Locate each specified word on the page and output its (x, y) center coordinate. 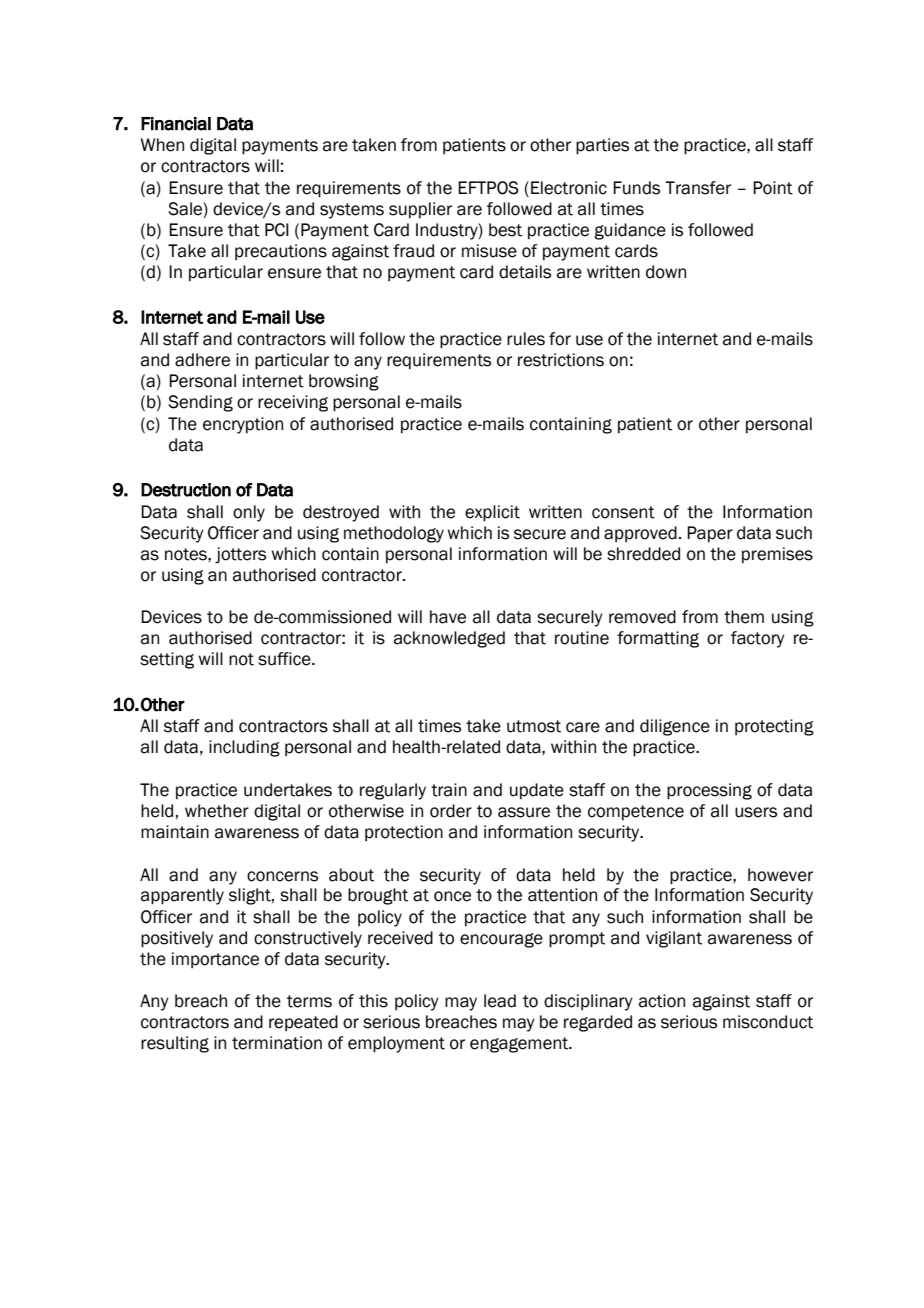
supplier (420, 210)
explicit (492, 513)
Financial (176, 124)
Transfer (698, 188)
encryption (243, 425)
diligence (675, 727)
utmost (534, 726)
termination (277, 1043)
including (244, 748)
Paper (710, 534)
